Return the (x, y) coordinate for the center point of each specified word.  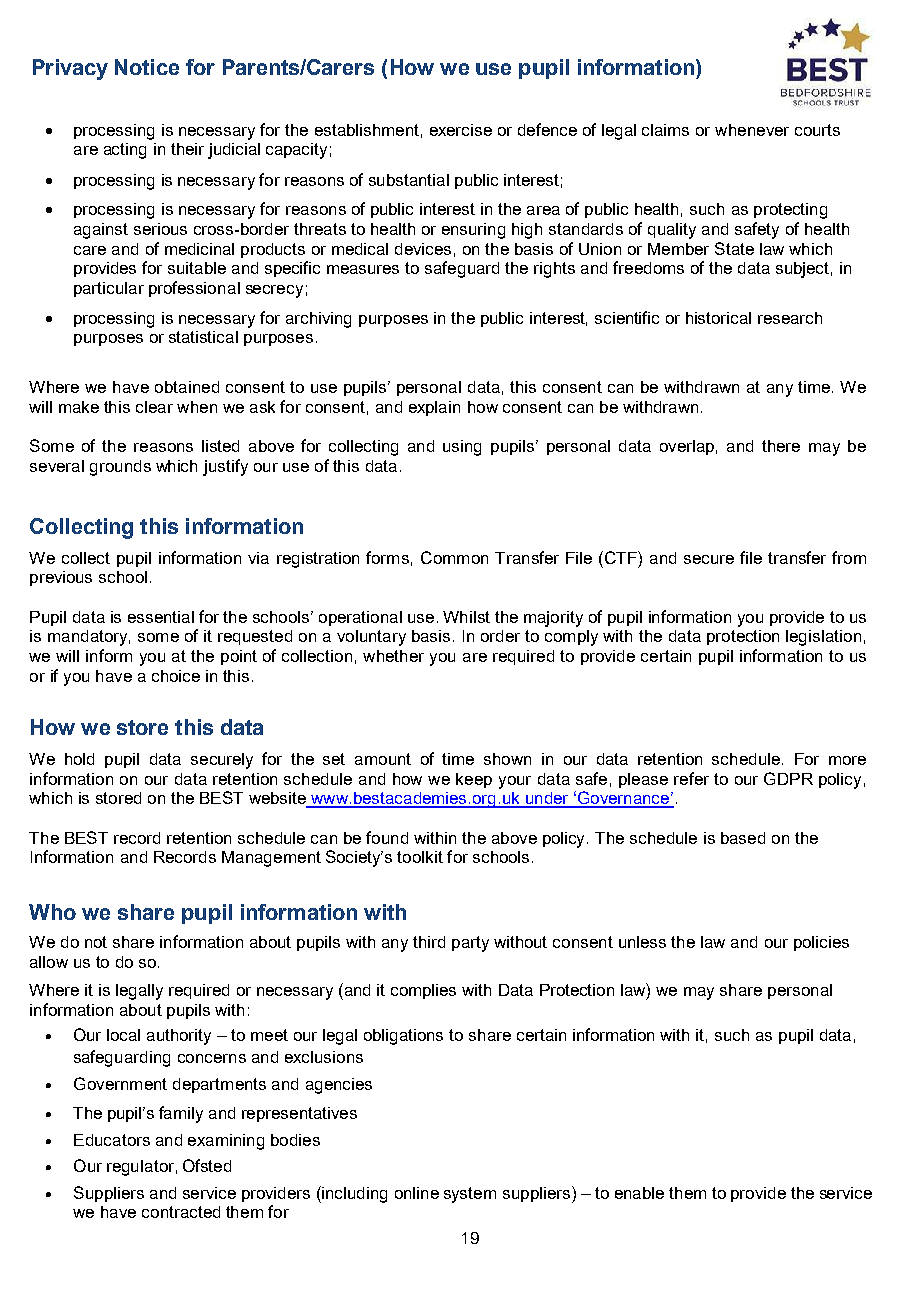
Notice (147, 67)
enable (639, 1193)
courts (817, 130)
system (470, 1195)
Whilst (466, 617)
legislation (823, 638)
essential (161, 617)
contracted (181, 1212)
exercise (461, 130)
